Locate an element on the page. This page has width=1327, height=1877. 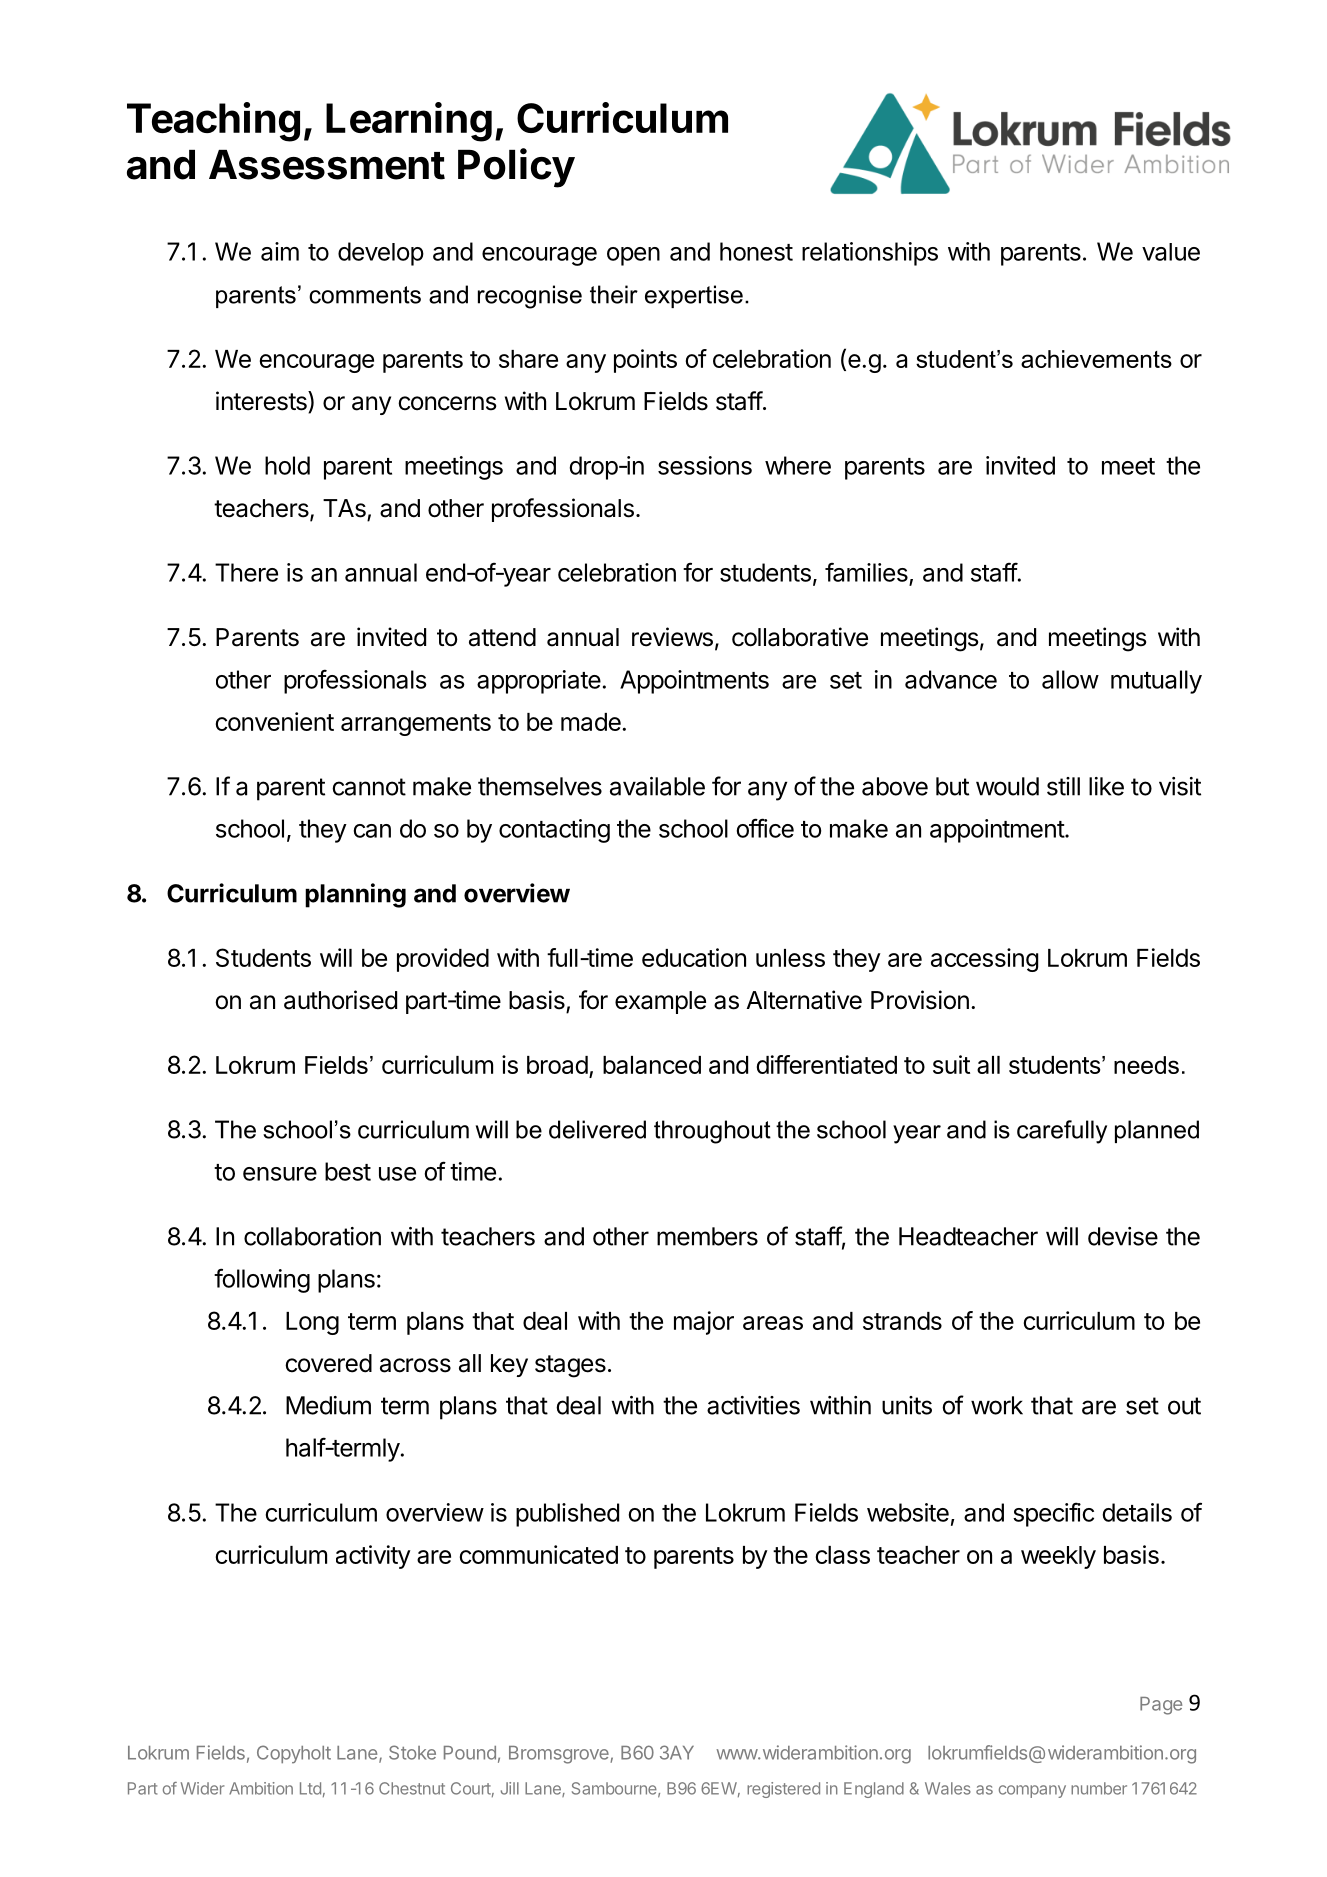
value is located at coordinates (1171, 252).
